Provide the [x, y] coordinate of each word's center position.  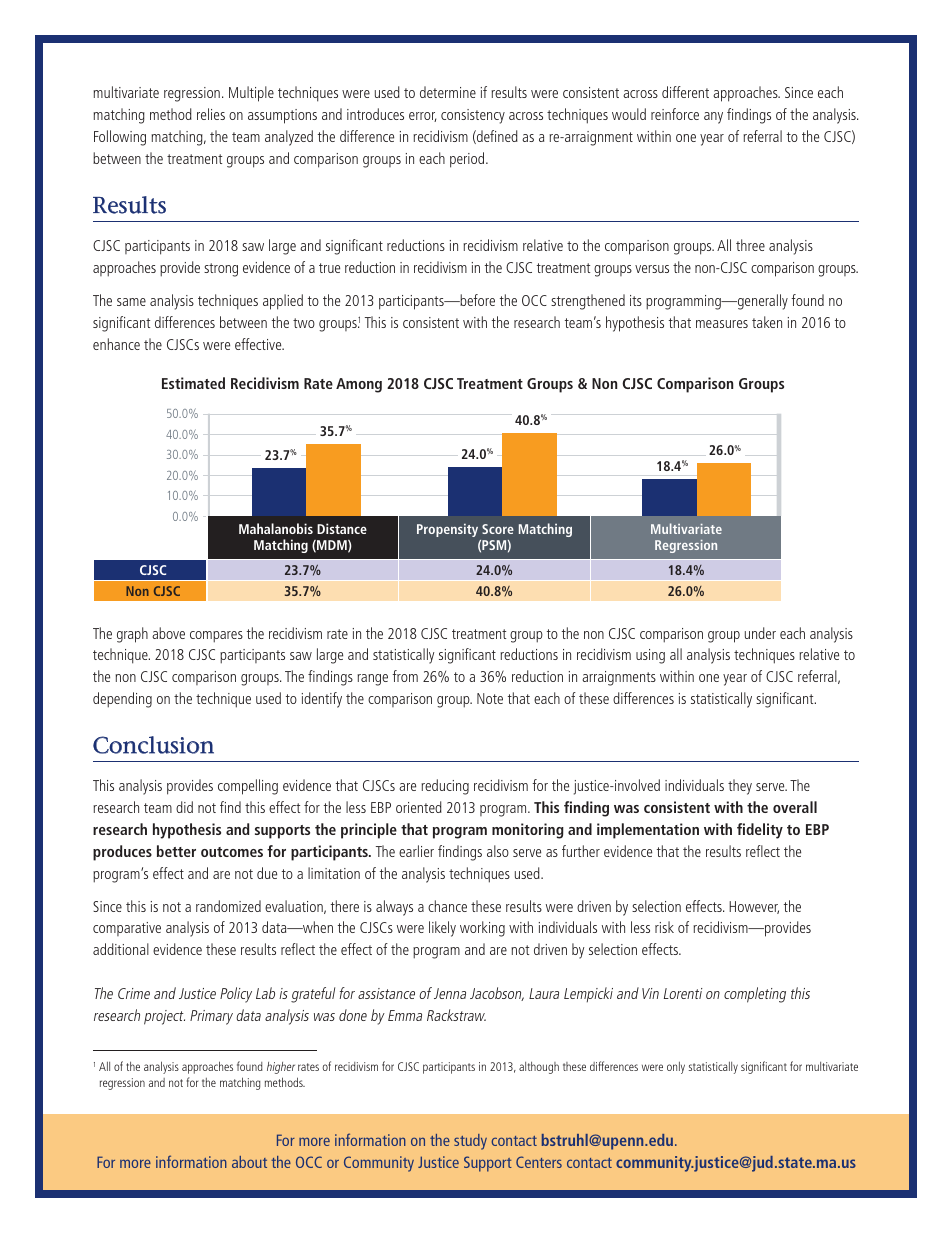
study [470, 1142]
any [713, 118]
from [405, 676]
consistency [473, 116]
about [249, 1162]
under [760, 633]
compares [216, 637]
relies [211, 114]
